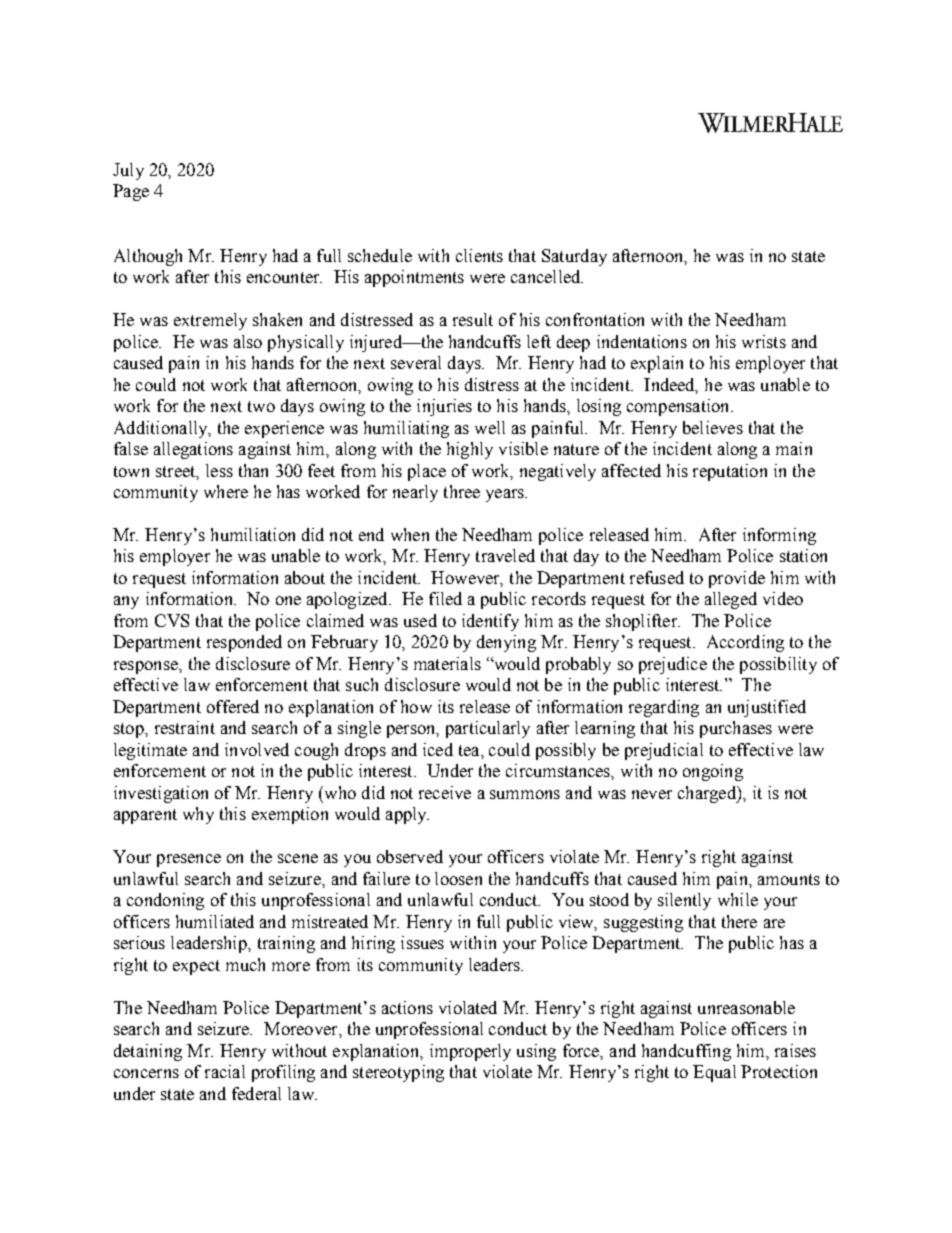 Image resolution: width=952 pixels, height=1233 pixels. What do you see at coordinates (225, 1071) in the page?
I see `racial` at bounding box center [225, 1071].
